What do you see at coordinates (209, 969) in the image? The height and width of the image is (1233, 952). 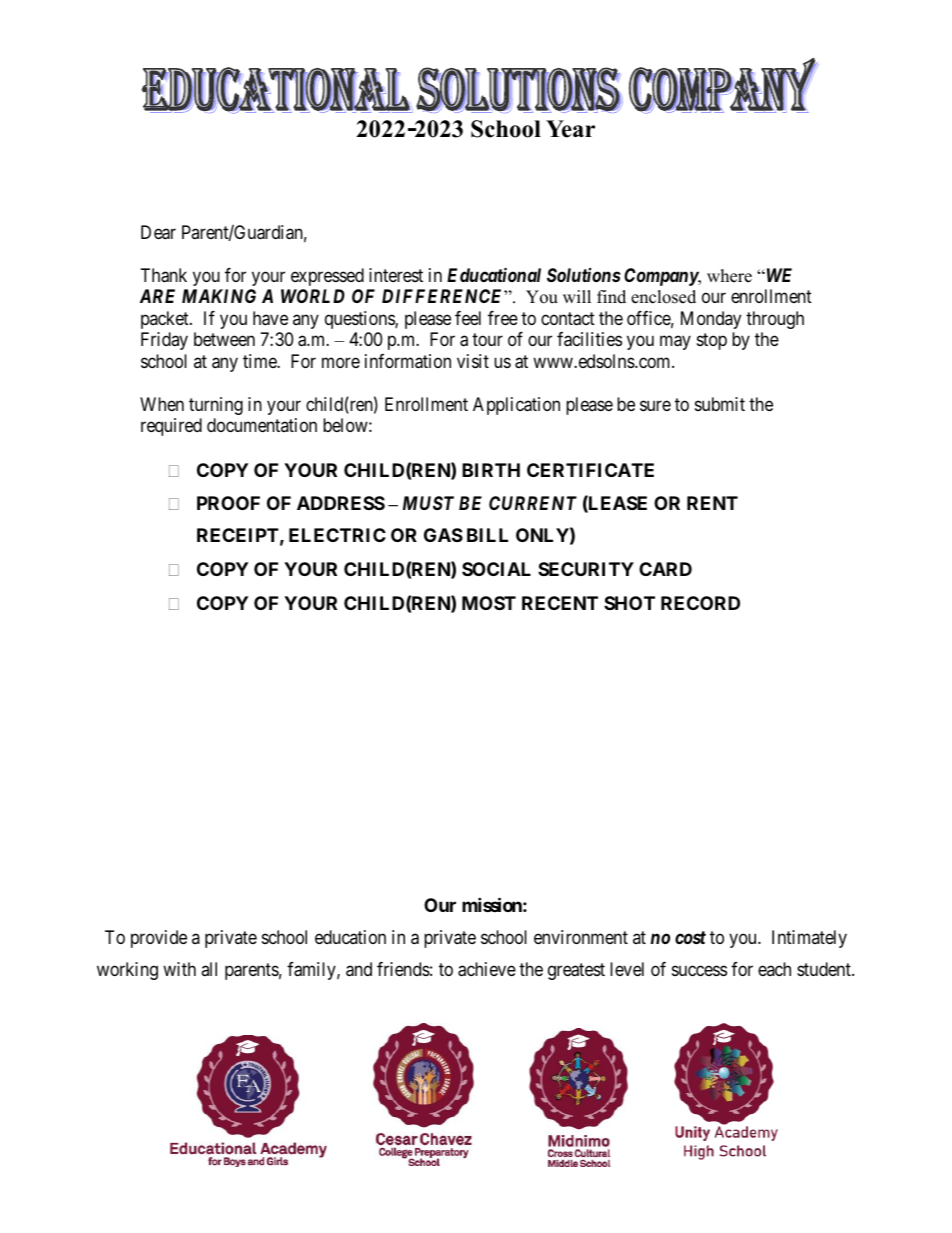 I see `all` at bounding box center [209, 969].
